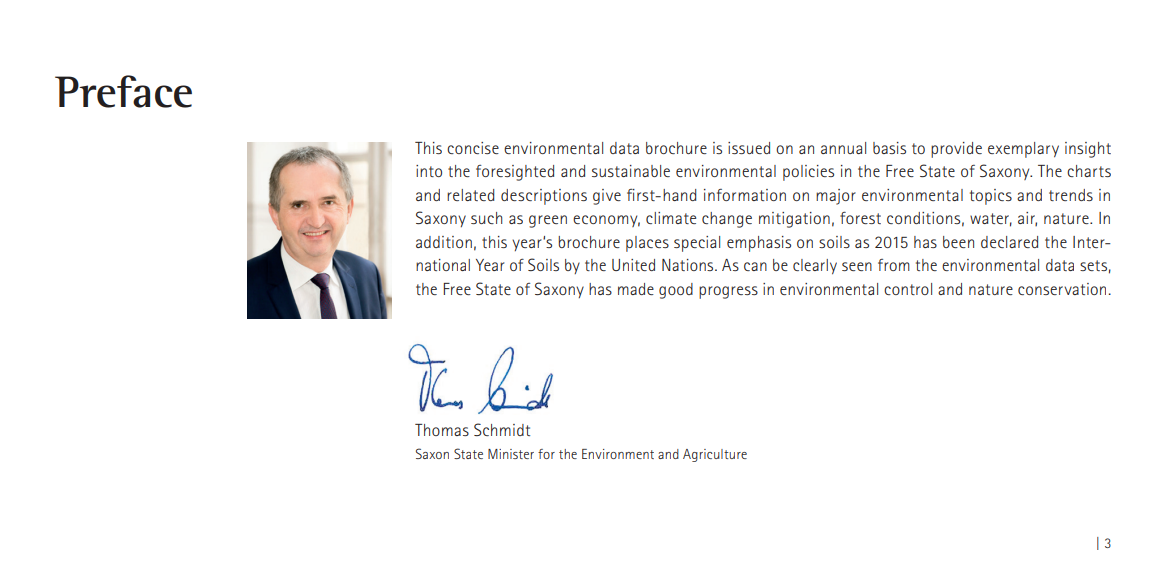  What do you see at coordinates (956, 150) in the image?
I see `provide` at bounding box center [956, 150].
